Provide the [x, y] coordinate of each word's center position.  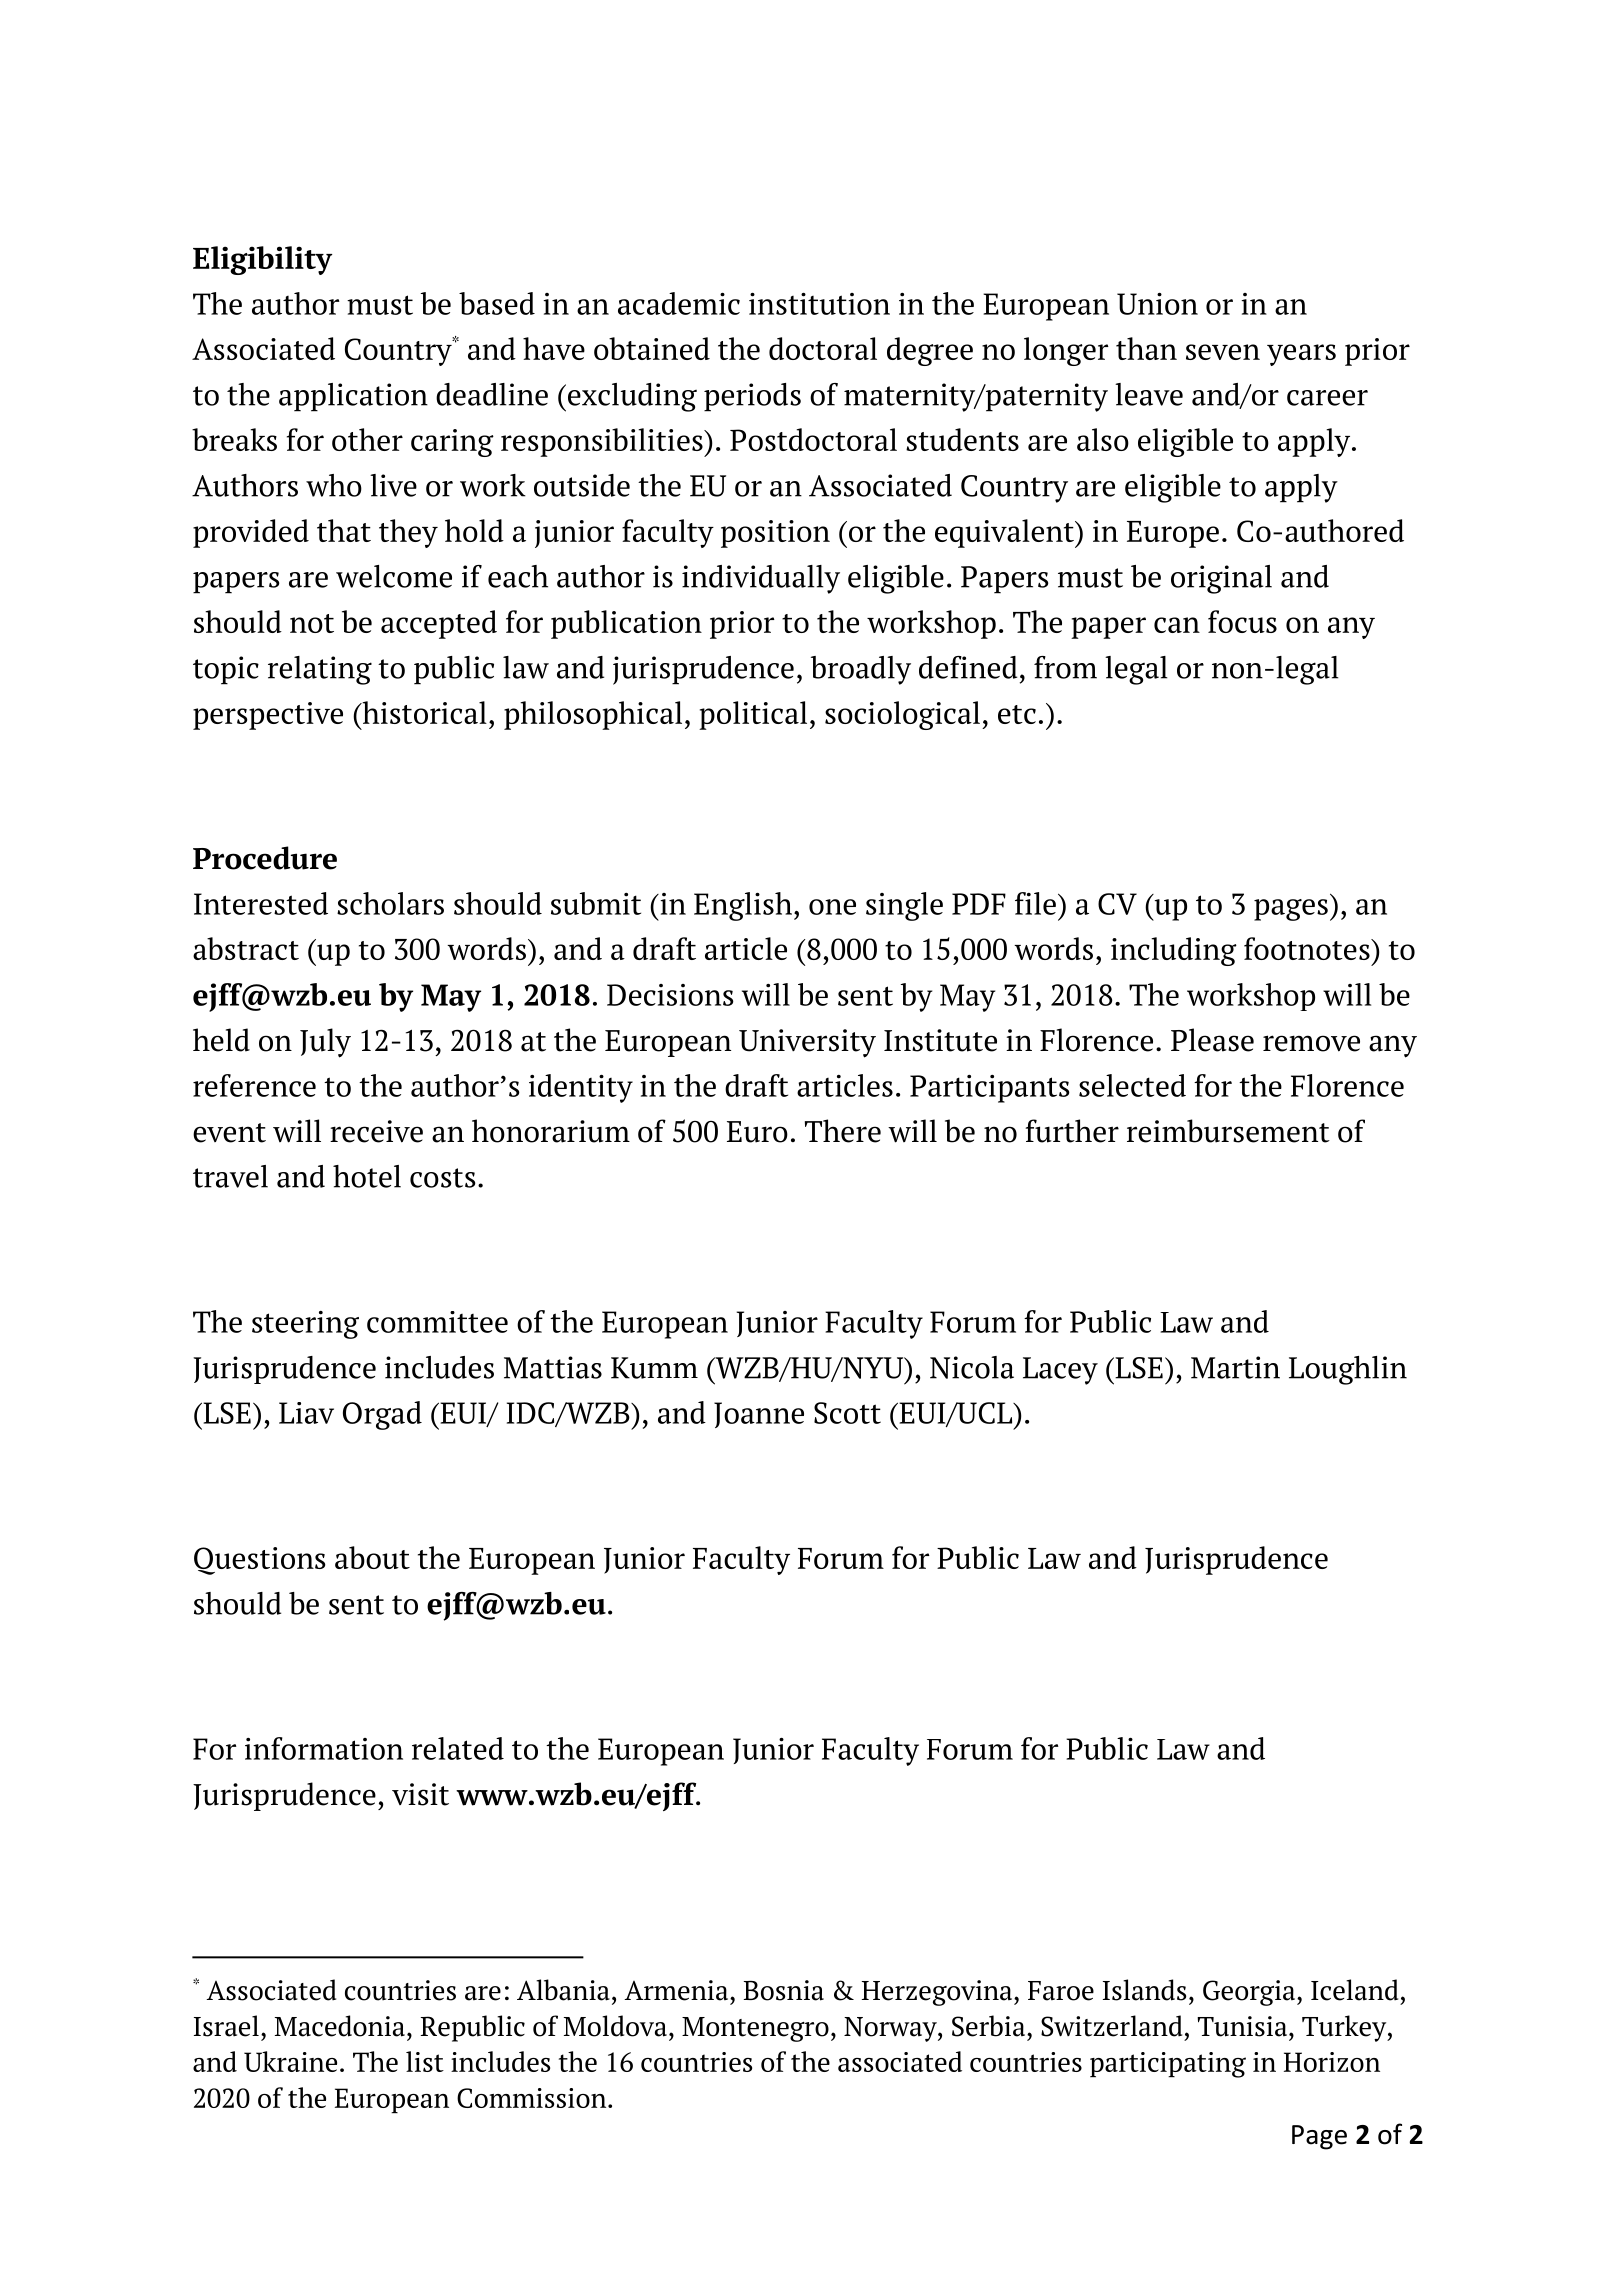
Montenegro [755, 2029]
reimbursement [1228, 1131]
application [353, 397]
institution [819, 304]
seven [1223, 352]
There [843, 1131]
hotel [367, 1176]
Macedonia [340, 2026]
